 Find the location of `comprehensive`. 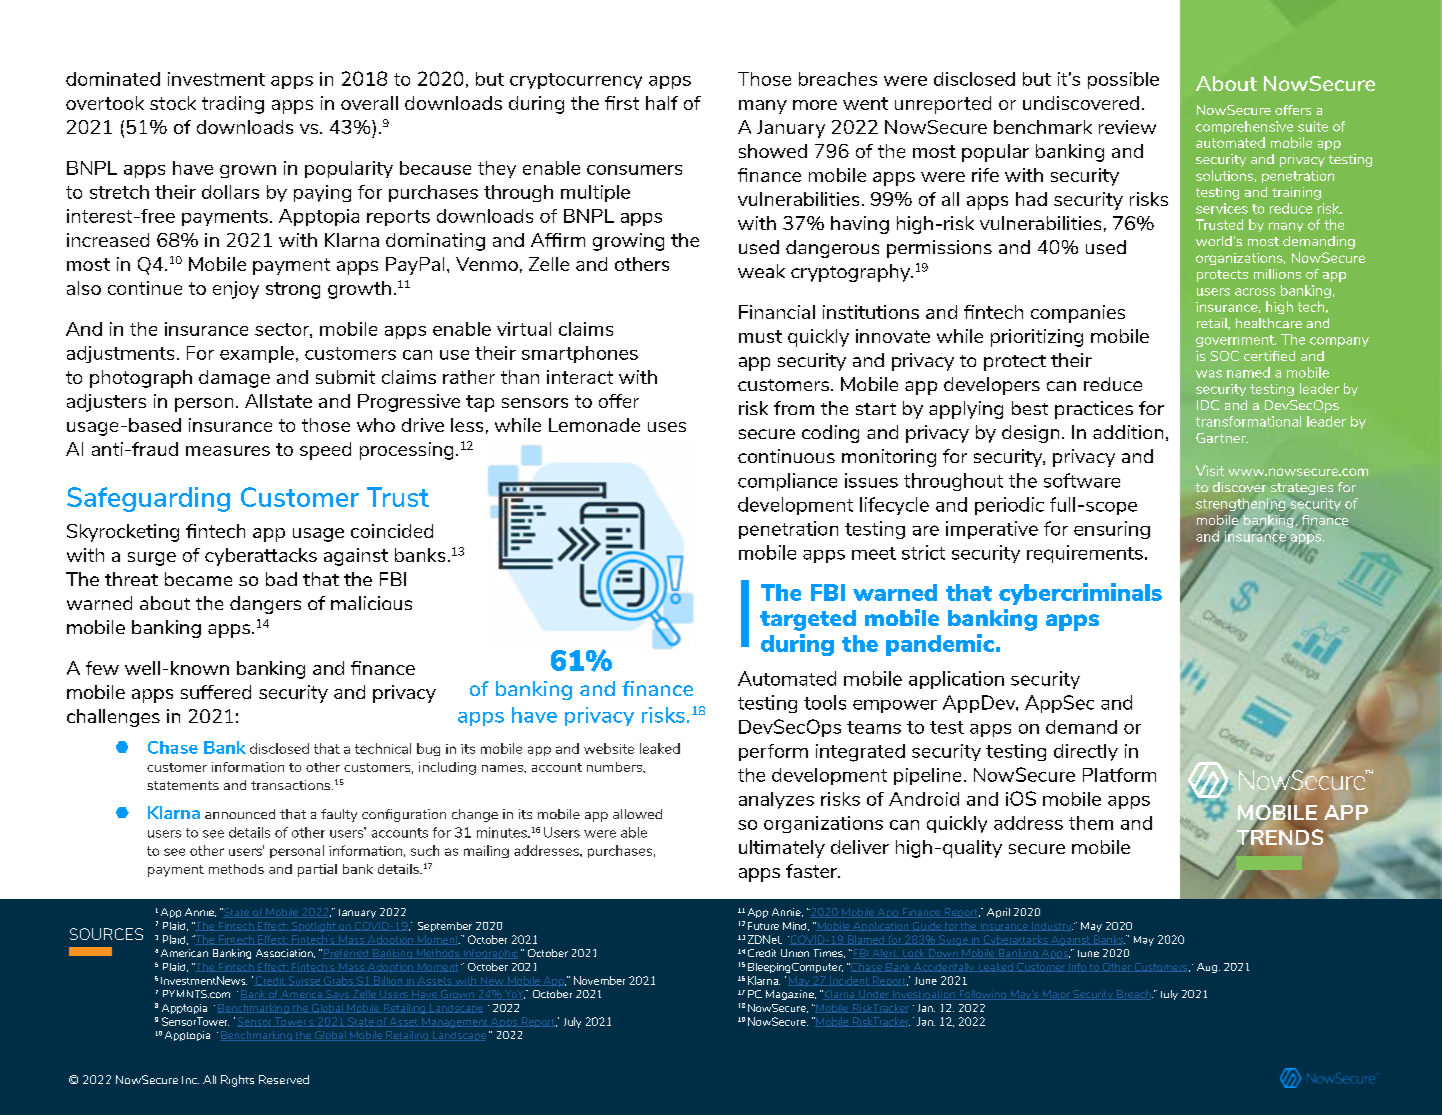

comprehensive is located at coordinates (1244, 127).
